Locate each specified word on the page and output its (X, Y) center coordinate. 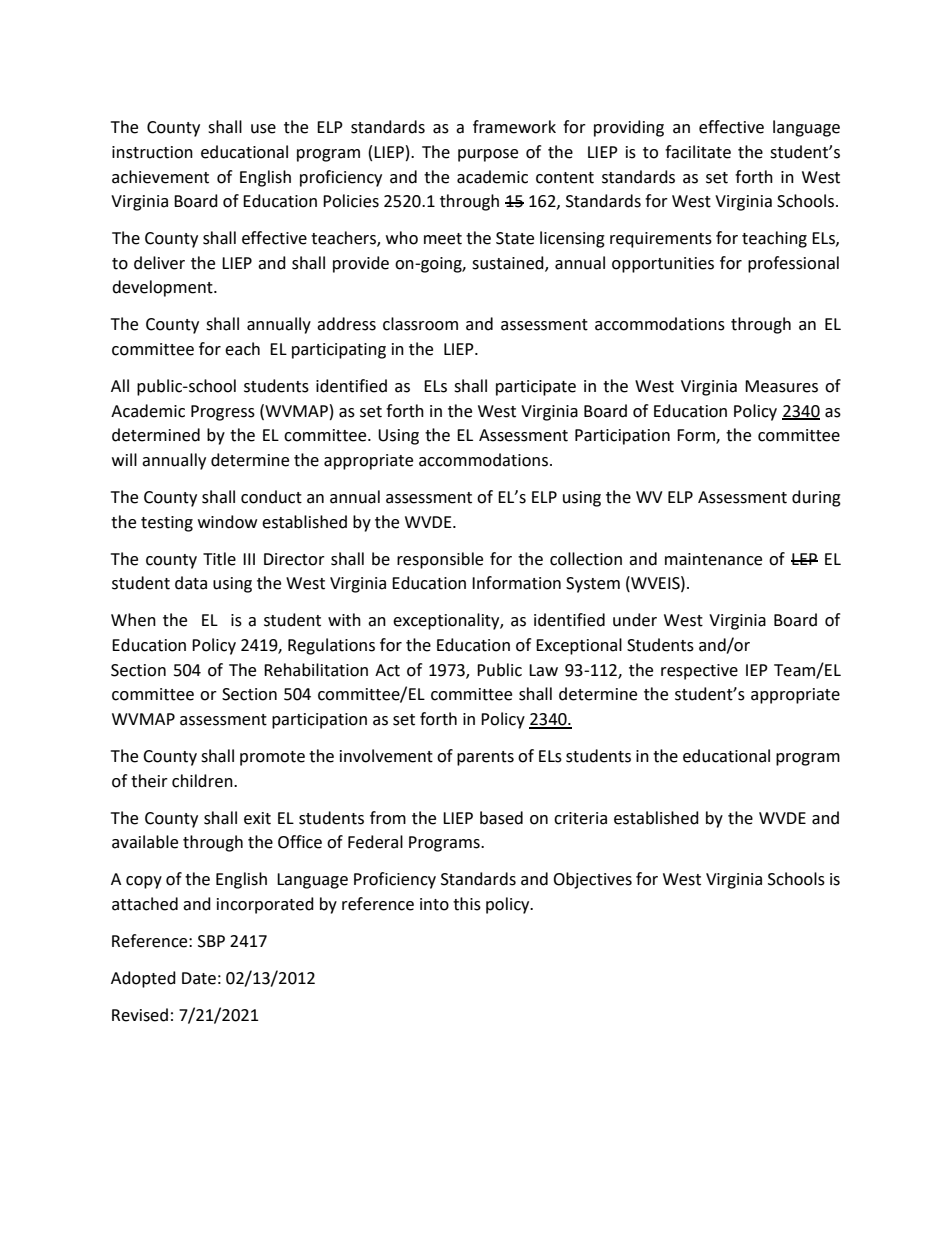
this (467, 904)
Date (199, 978)
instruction (152, 152)
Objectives (592, 880)
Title (219, 559)
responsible (440, 560)
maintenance (713, 559)
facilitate (698, 152)
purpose (488, 155)
